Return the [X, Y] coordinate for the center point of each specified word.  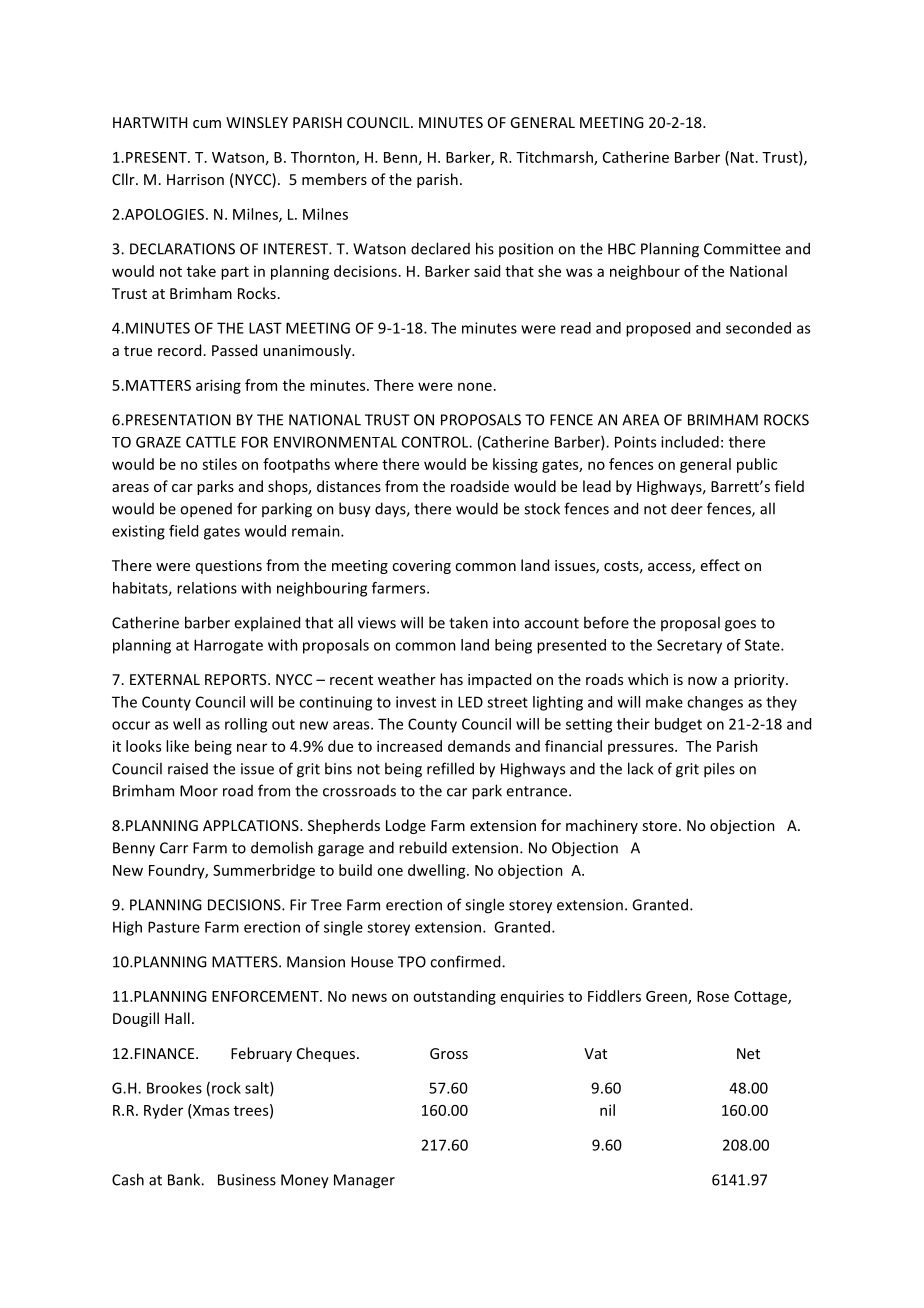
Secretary [689, 646]
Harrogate [228, 646]
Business [247, 1180]
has [451, 679]
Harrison [195, 179]
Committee [742, 249]
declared [440, 248]
